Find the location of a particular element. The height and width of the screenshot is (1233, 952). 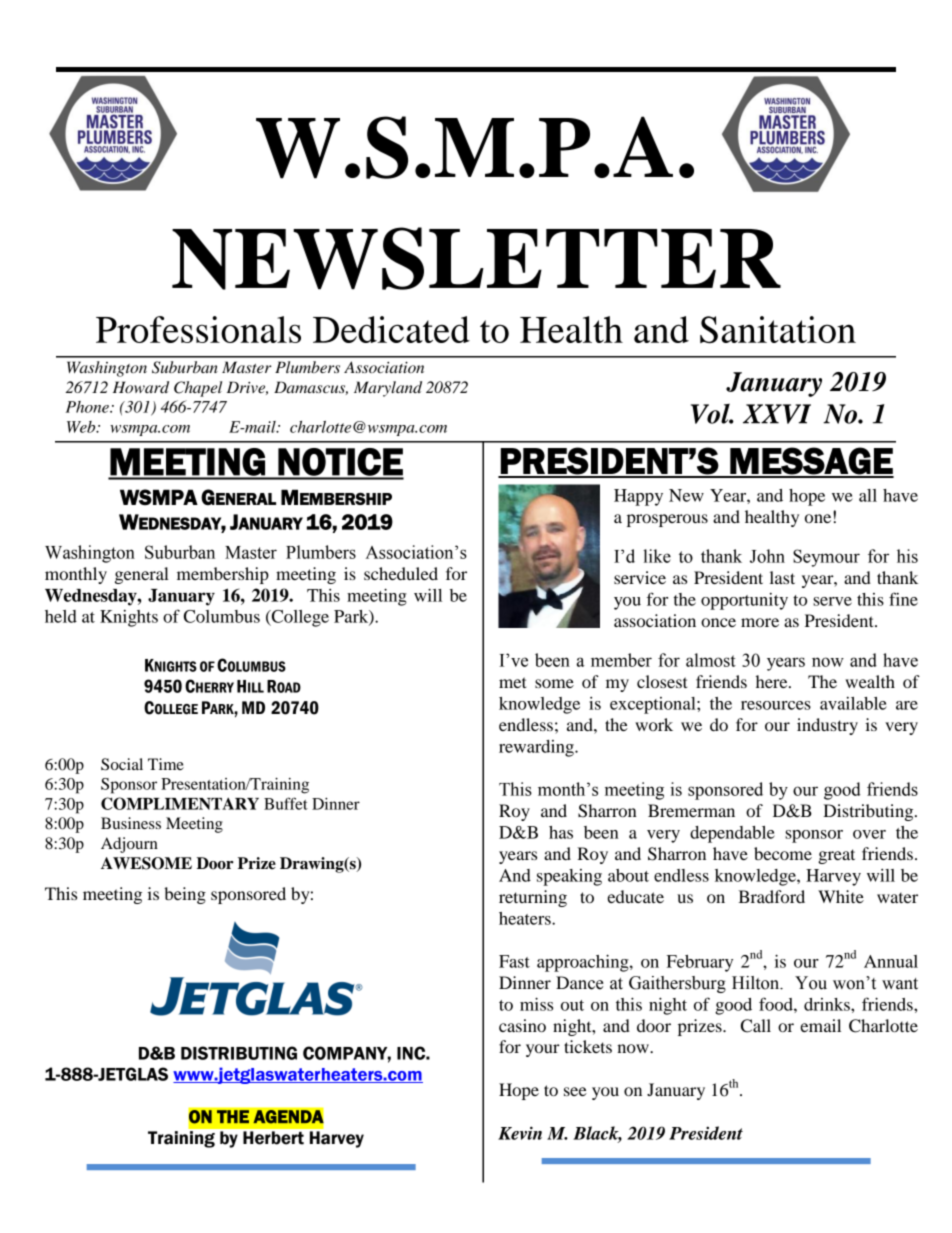

Sanitation is located at coordinates (778, 329).
